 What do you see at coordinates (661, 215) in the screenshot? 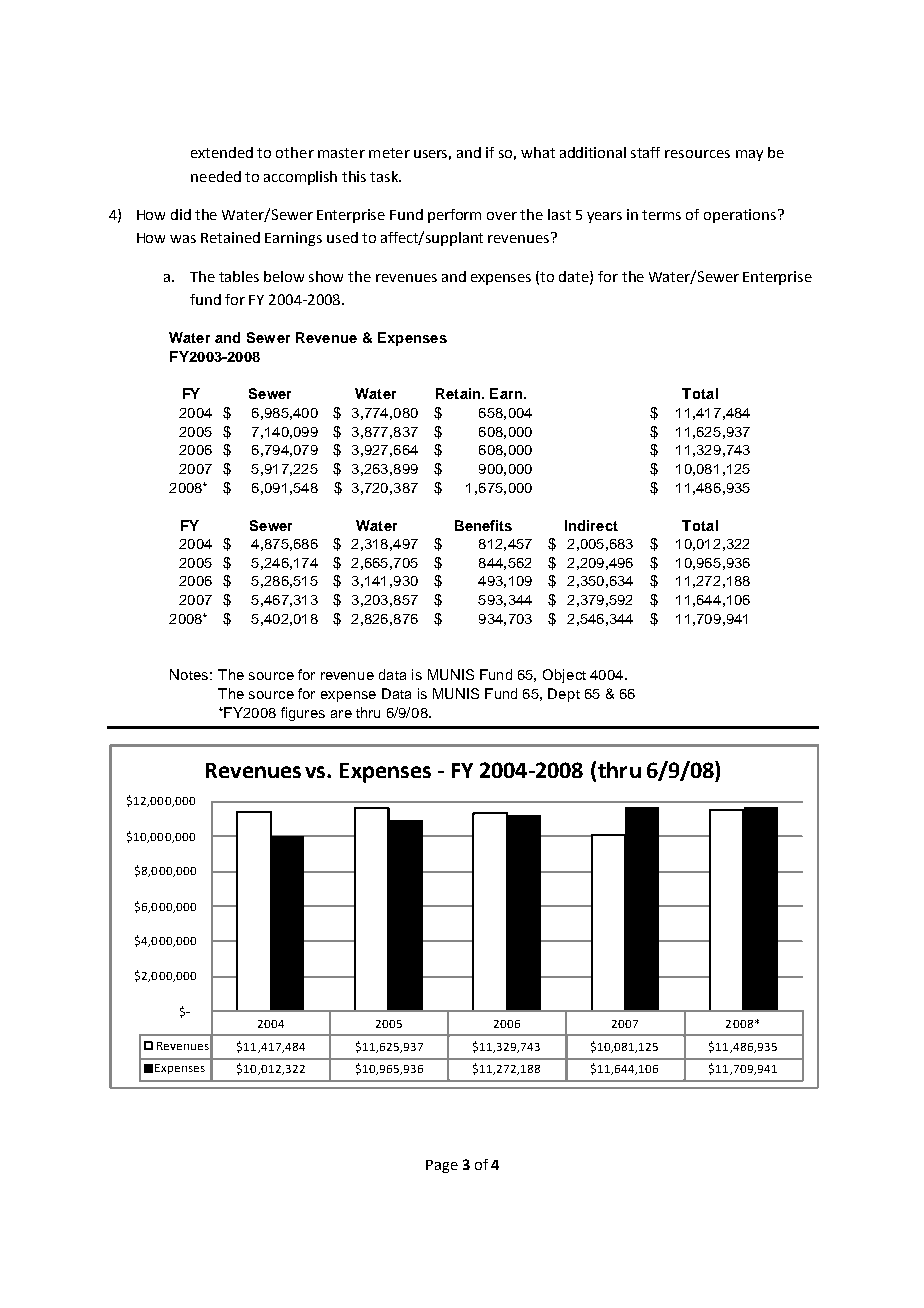
I see `terms` at bounding box center [661, 215].
